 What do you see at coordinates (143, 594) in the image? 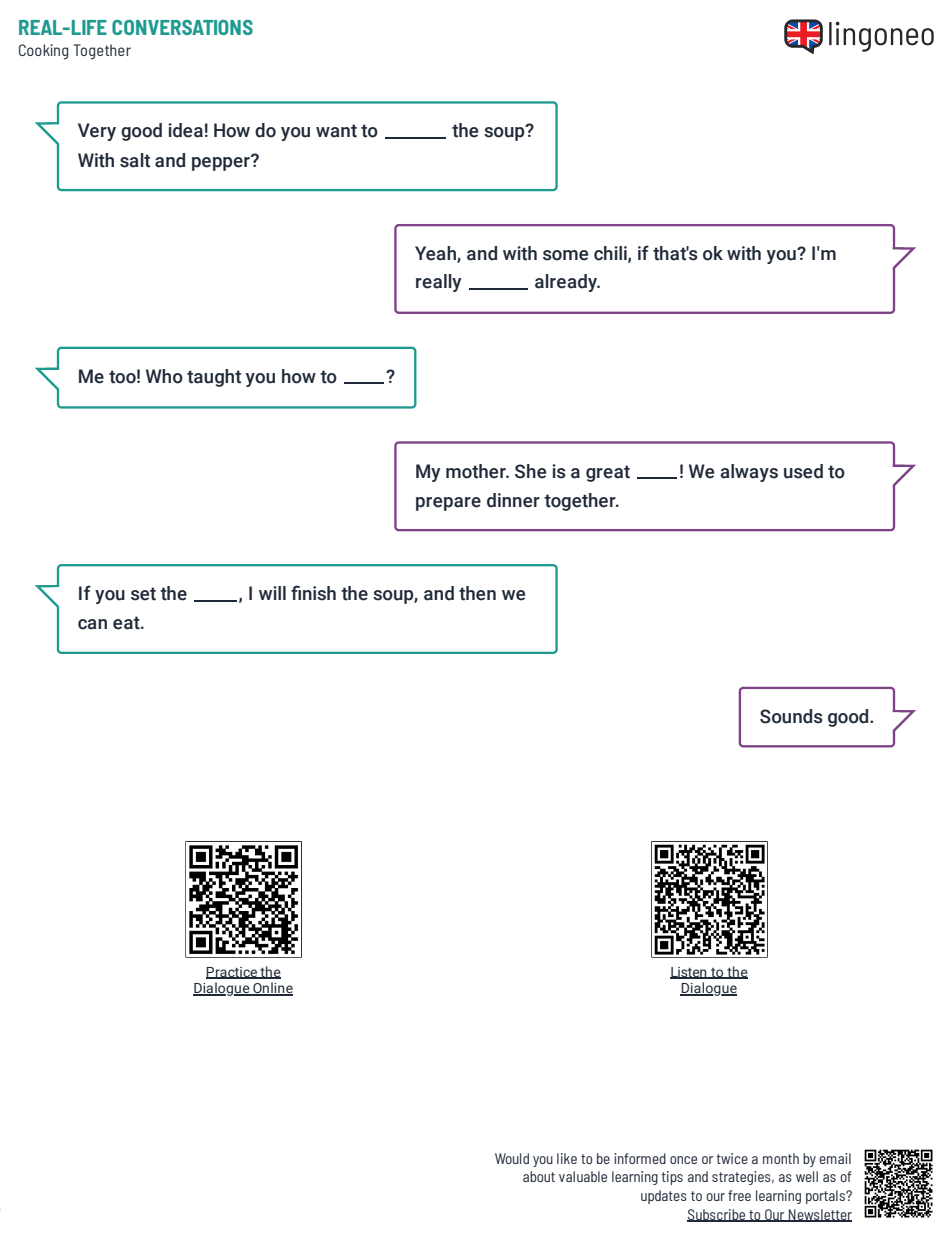
I see `set` at bounding box center [143, 594].
